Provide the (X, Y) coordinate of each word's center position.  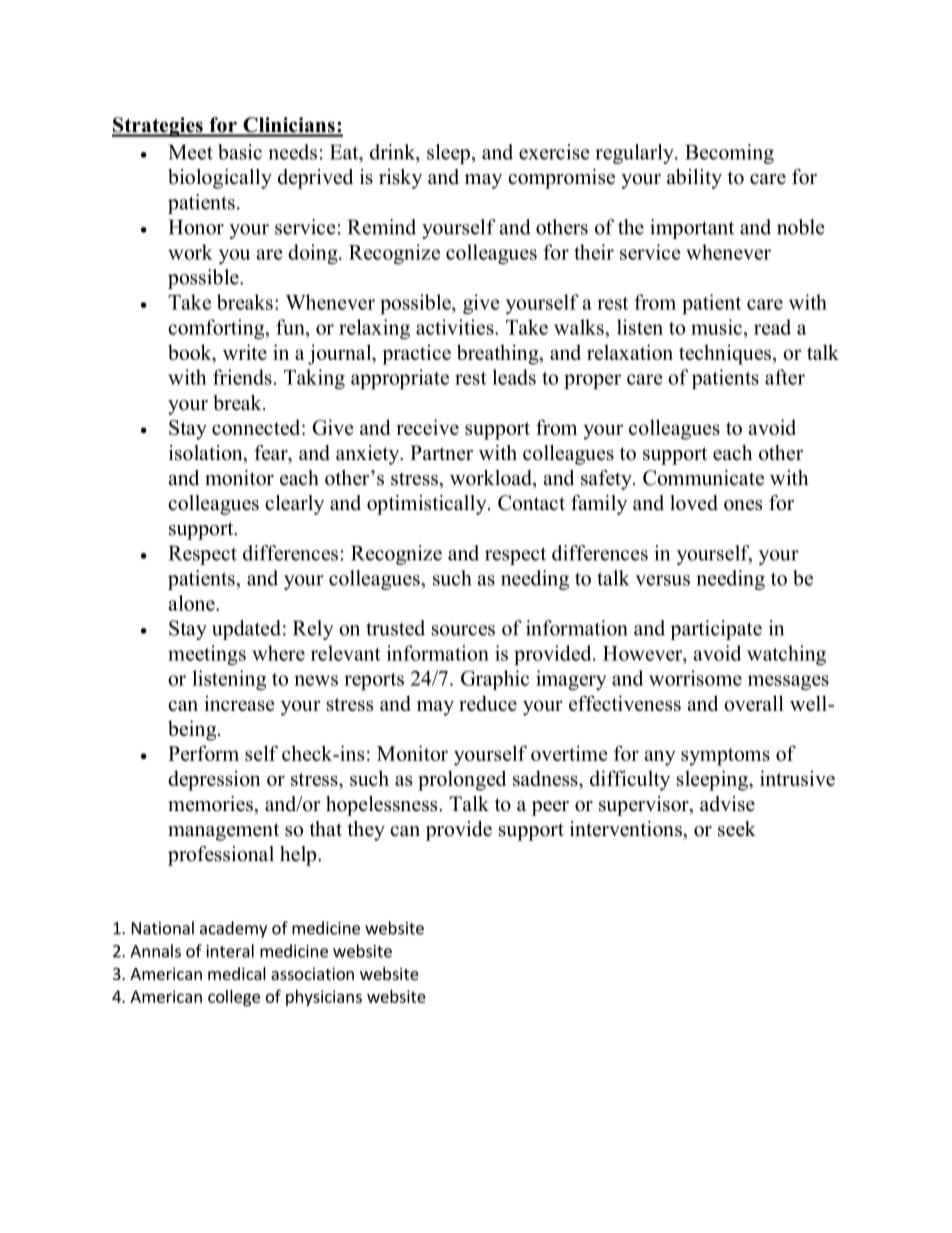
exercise (554, 152)
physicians (324, 998)
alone (193, 603)
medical (237, 973)
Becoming (729, 154)
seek (737, 829)
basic (240, 152)
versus (662, 580)
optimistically (428, 505)
